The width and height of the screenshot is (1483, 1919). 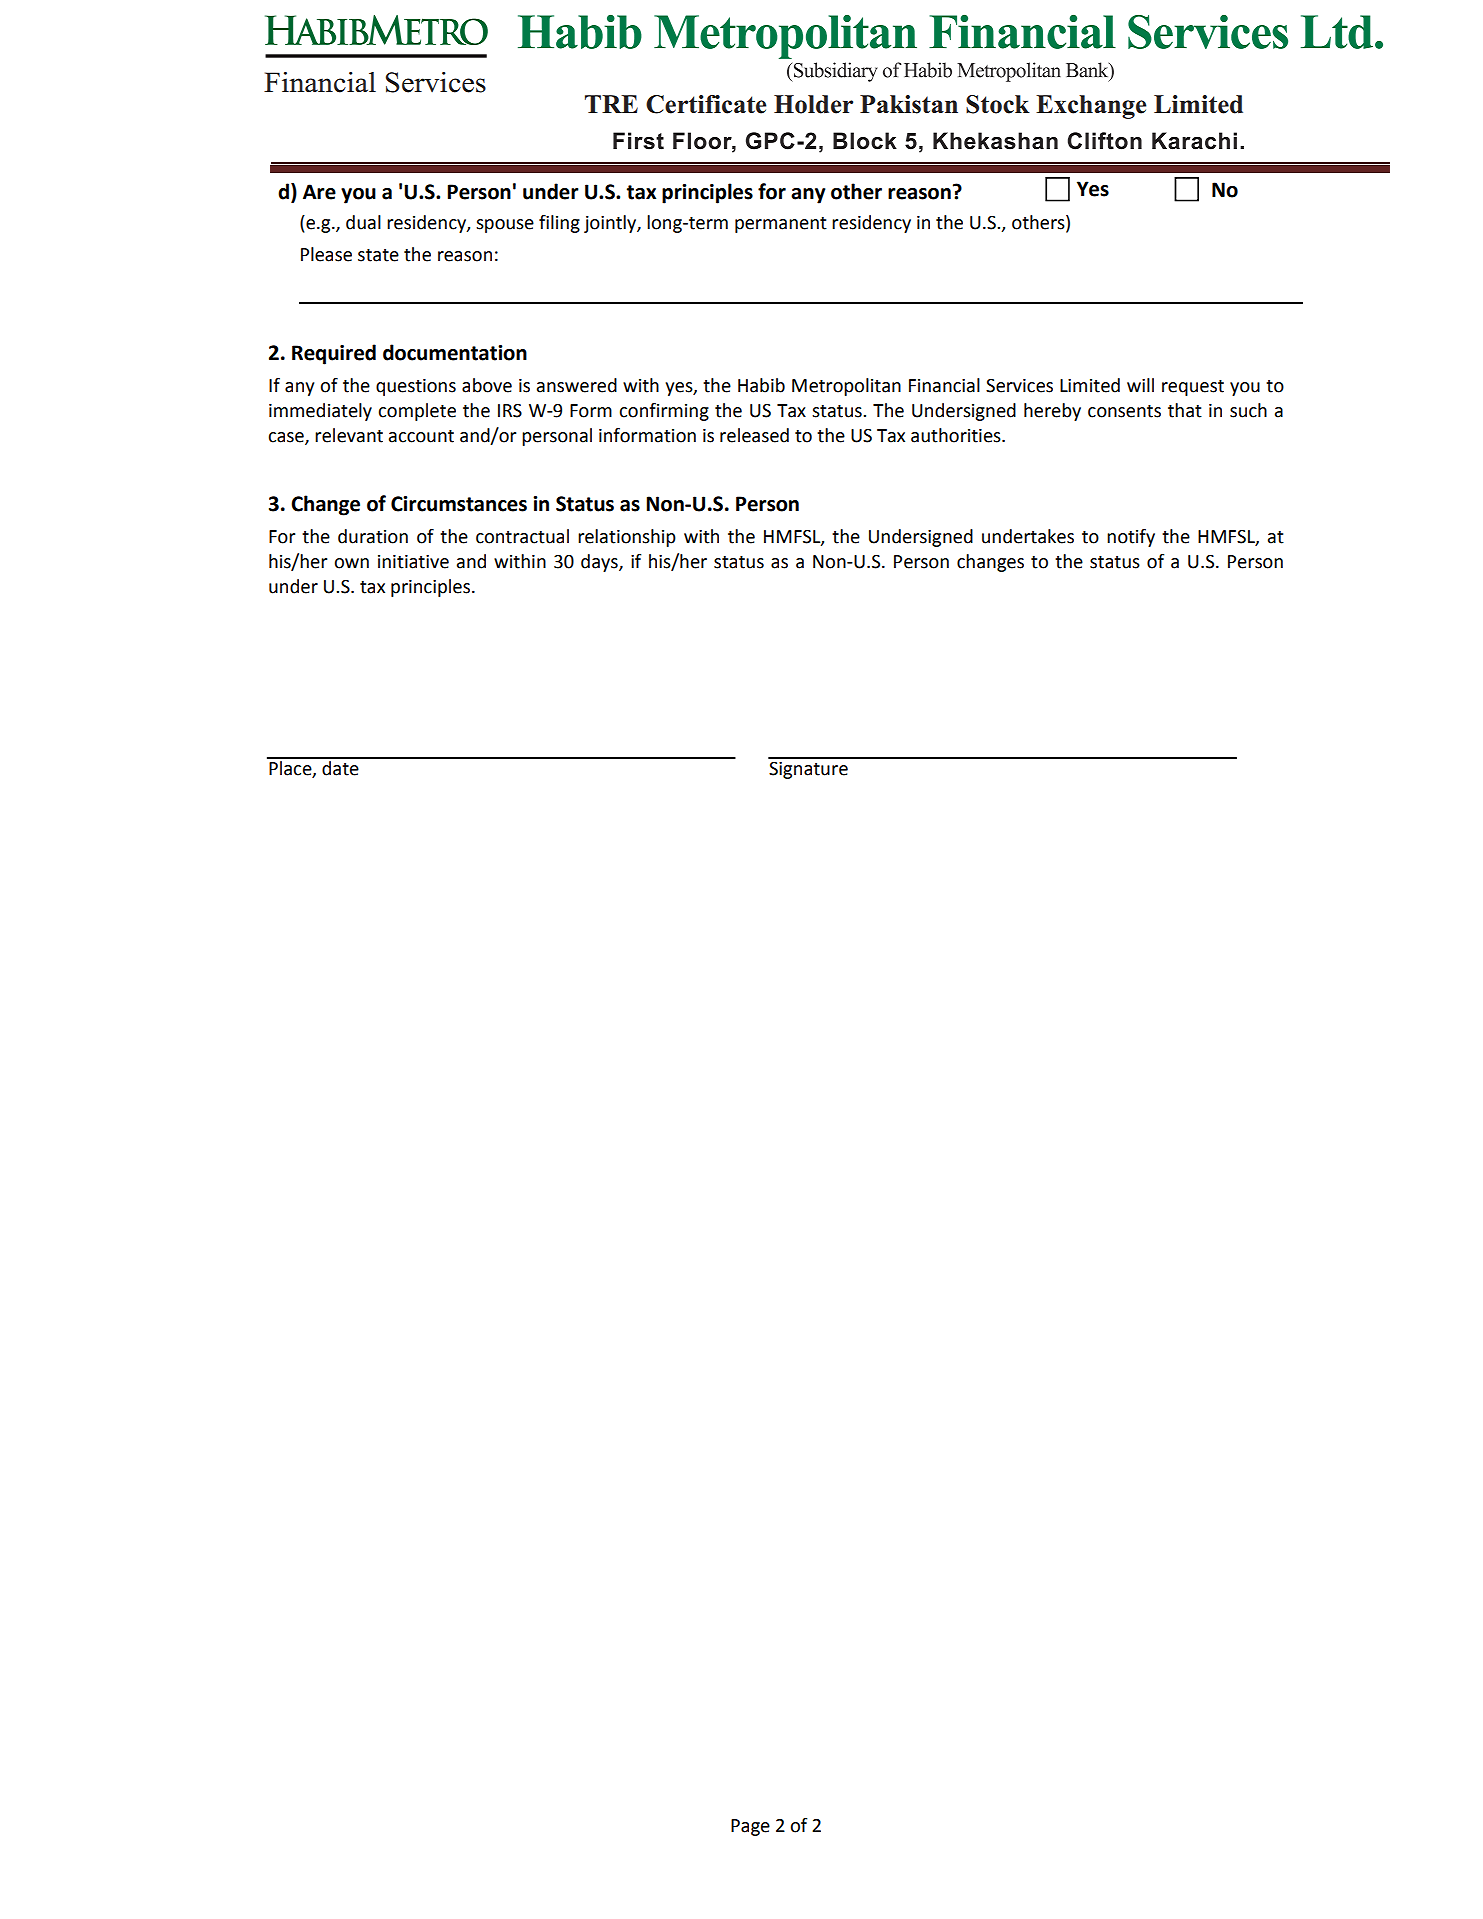 What do you see at coordinates (998, 104) in the screenshot?
I see `Stock` at bounding box center [998, 104].
